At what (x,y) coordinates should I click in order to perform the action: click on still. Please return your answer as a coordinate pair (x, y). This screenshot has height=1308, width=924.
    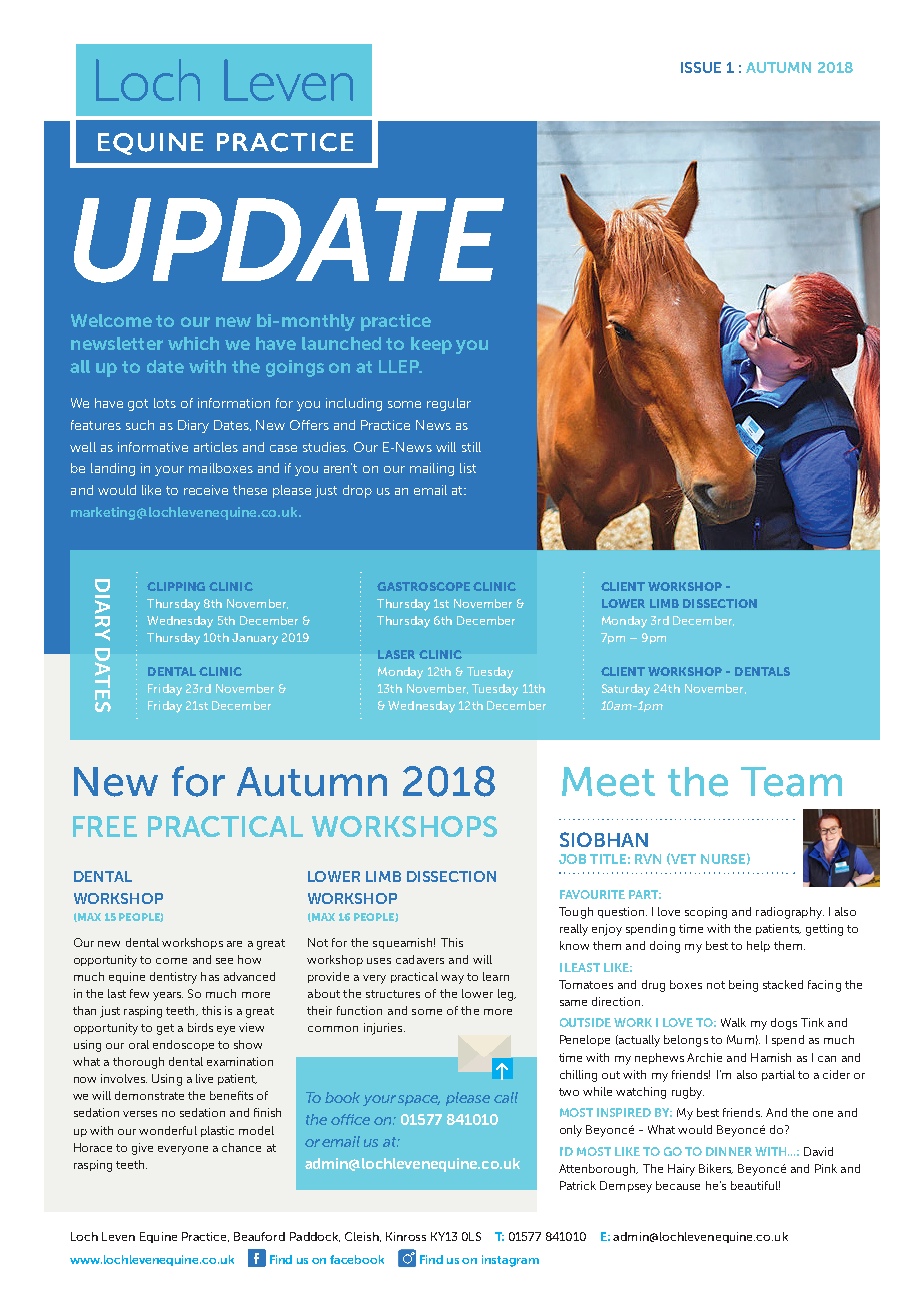
    Looking at the image, I should click on (471, 447).
